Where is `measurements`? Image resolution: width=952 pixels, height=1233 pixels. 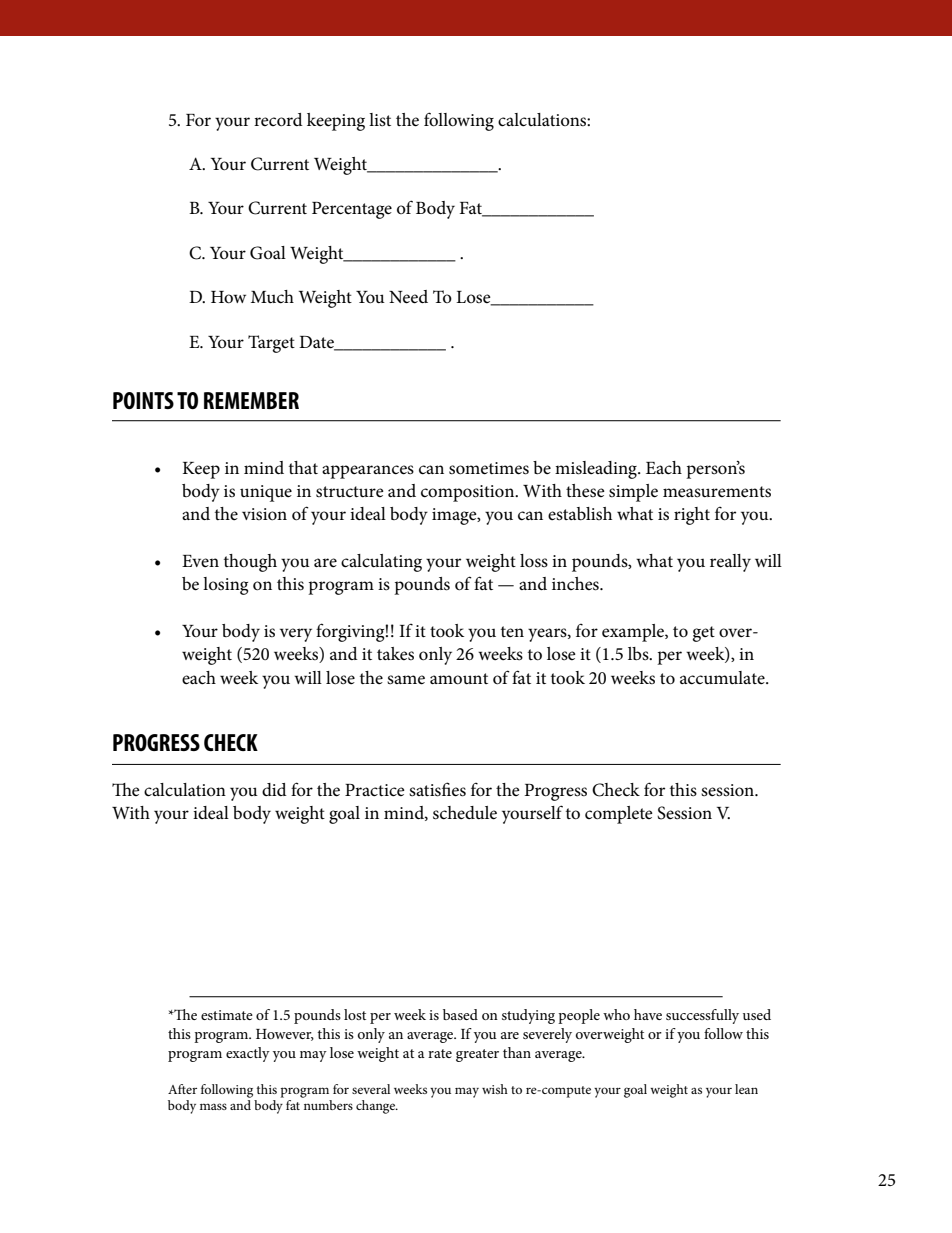 measurements is located at coordinates (717, 492).
